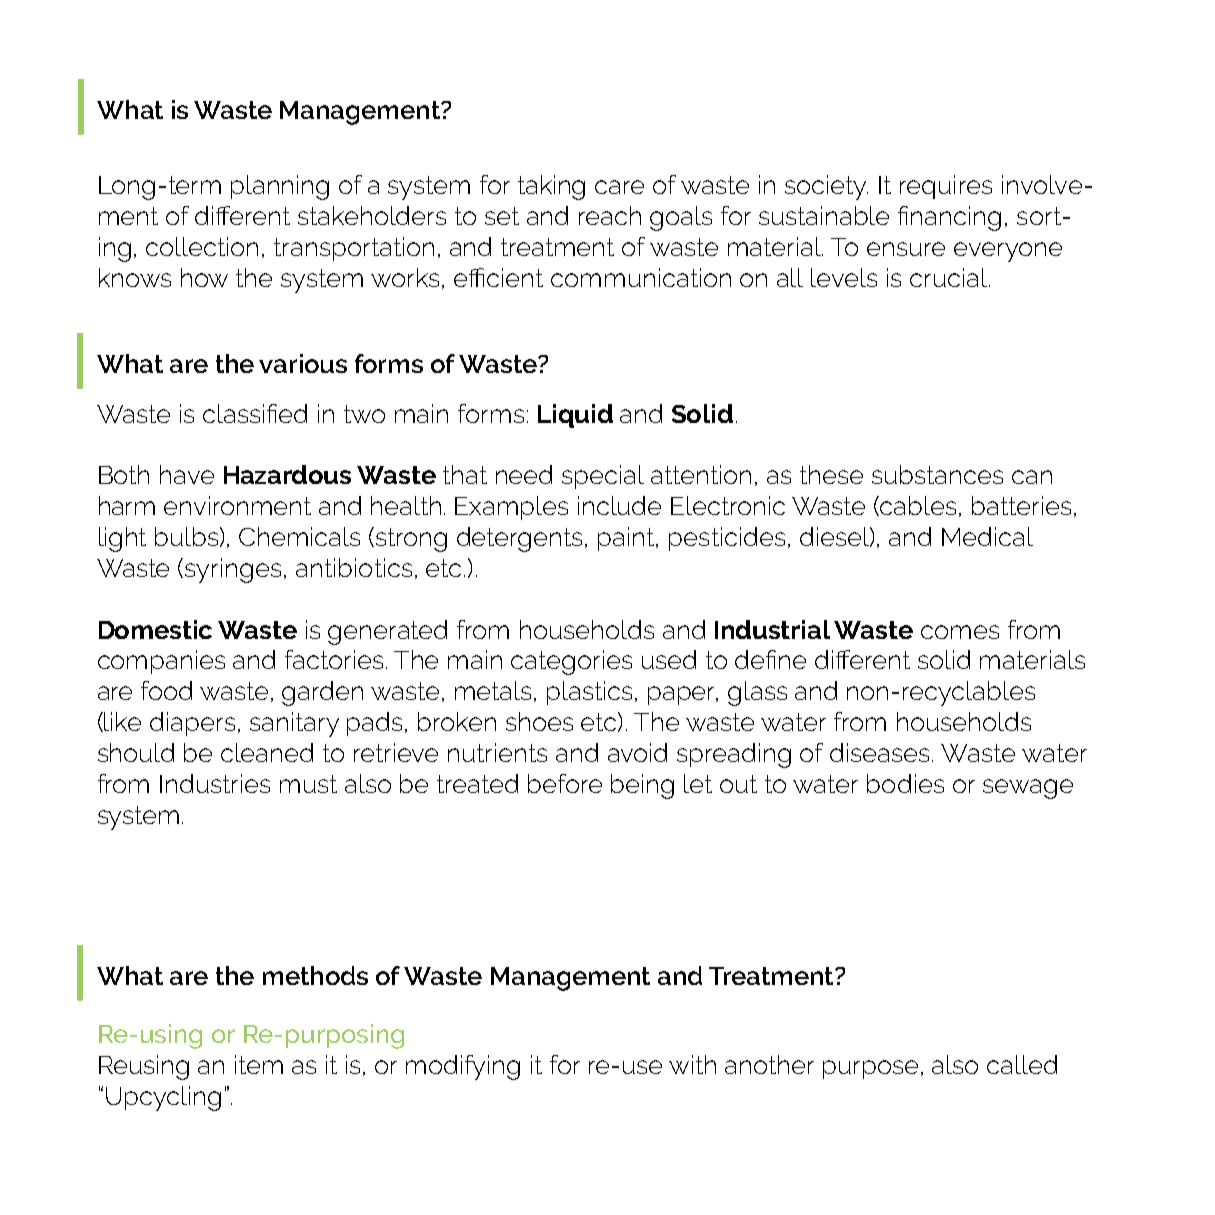  What do you see at coordinates (960, 632) in the screenshot?
I see `comes` at bounding box center [960, 632].
